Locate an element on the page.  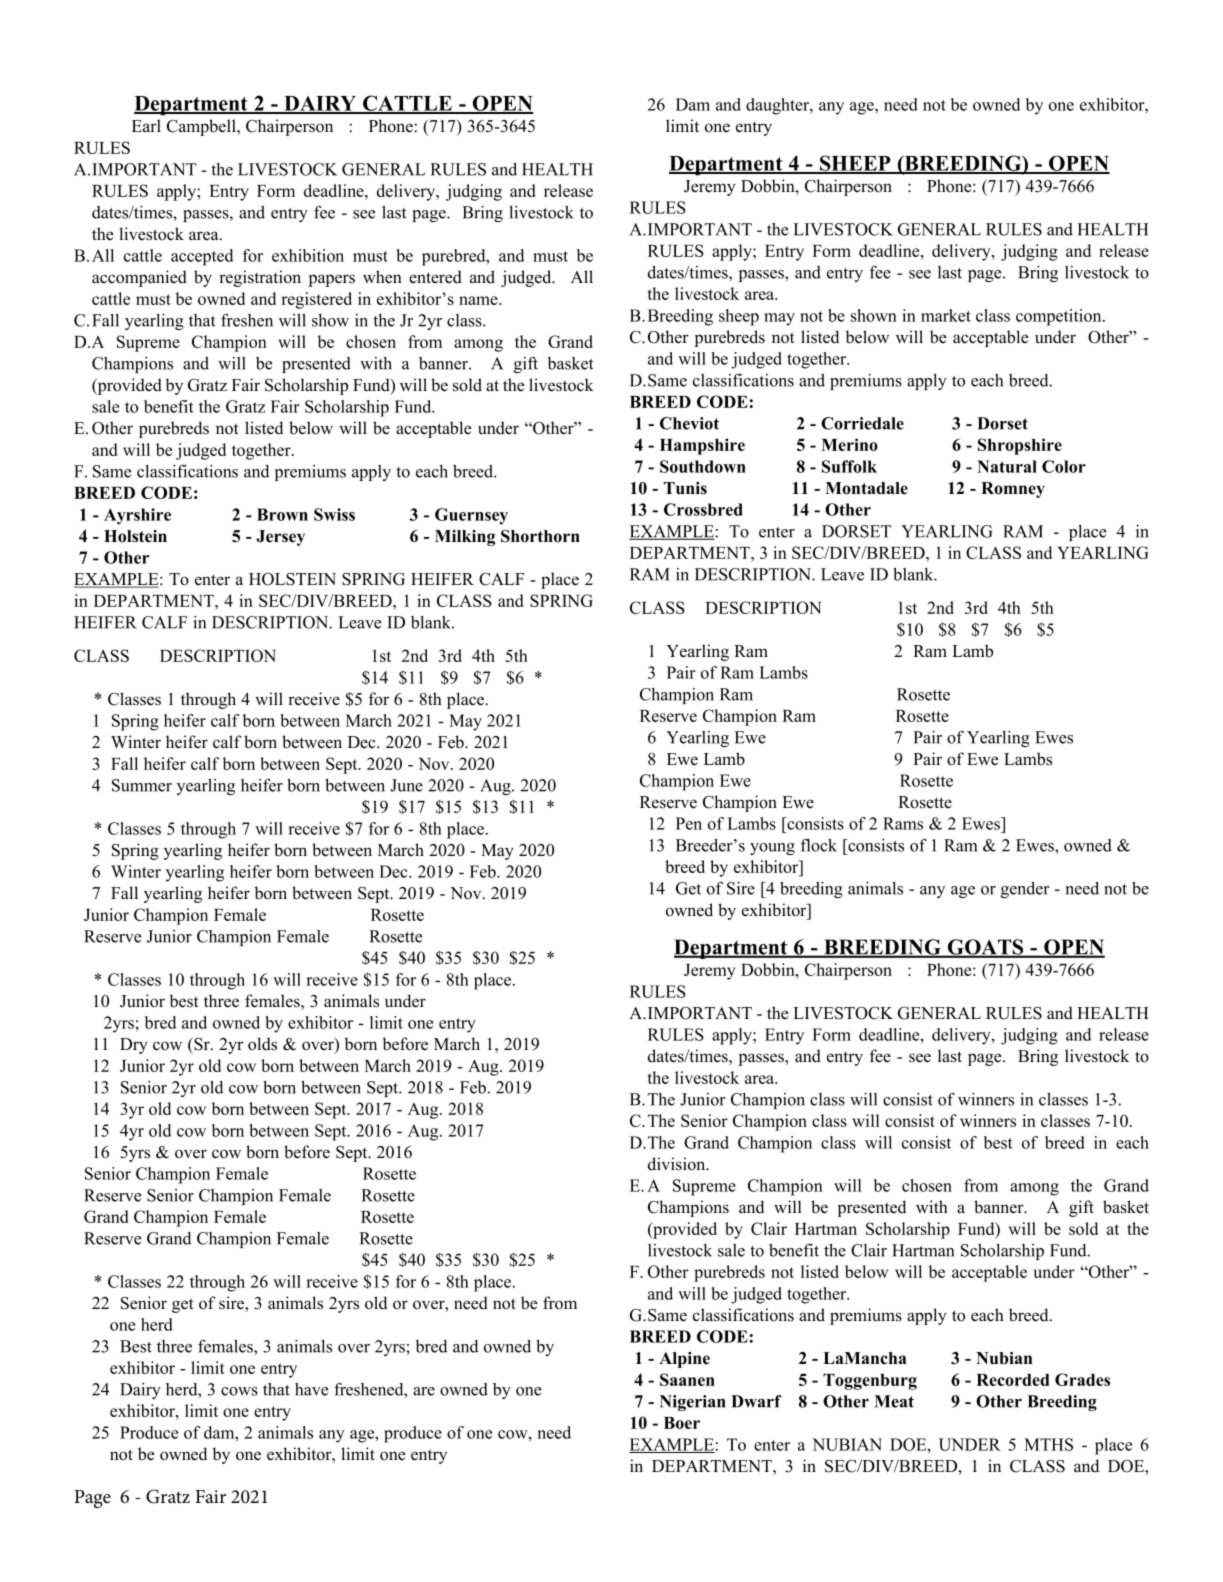
Rams is located at coordinates (903, 823).
